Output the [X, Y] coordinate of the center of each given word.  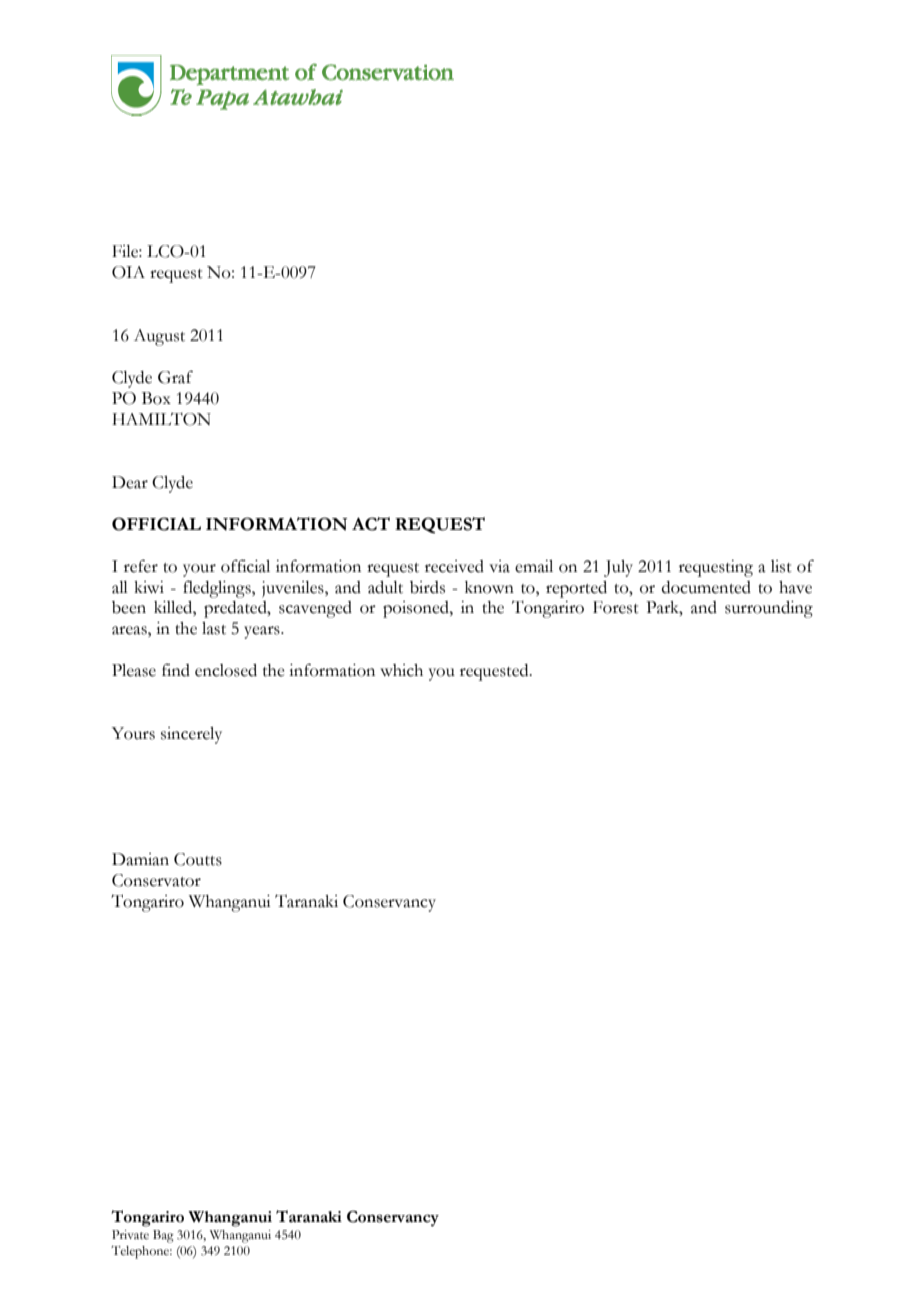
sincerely [191, 735]
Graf [175, 377]
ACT [371, 524]
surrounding [769, 609]
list [781, 566]
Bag [163, 1236]
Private [130, 1235]
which [401, 670]
